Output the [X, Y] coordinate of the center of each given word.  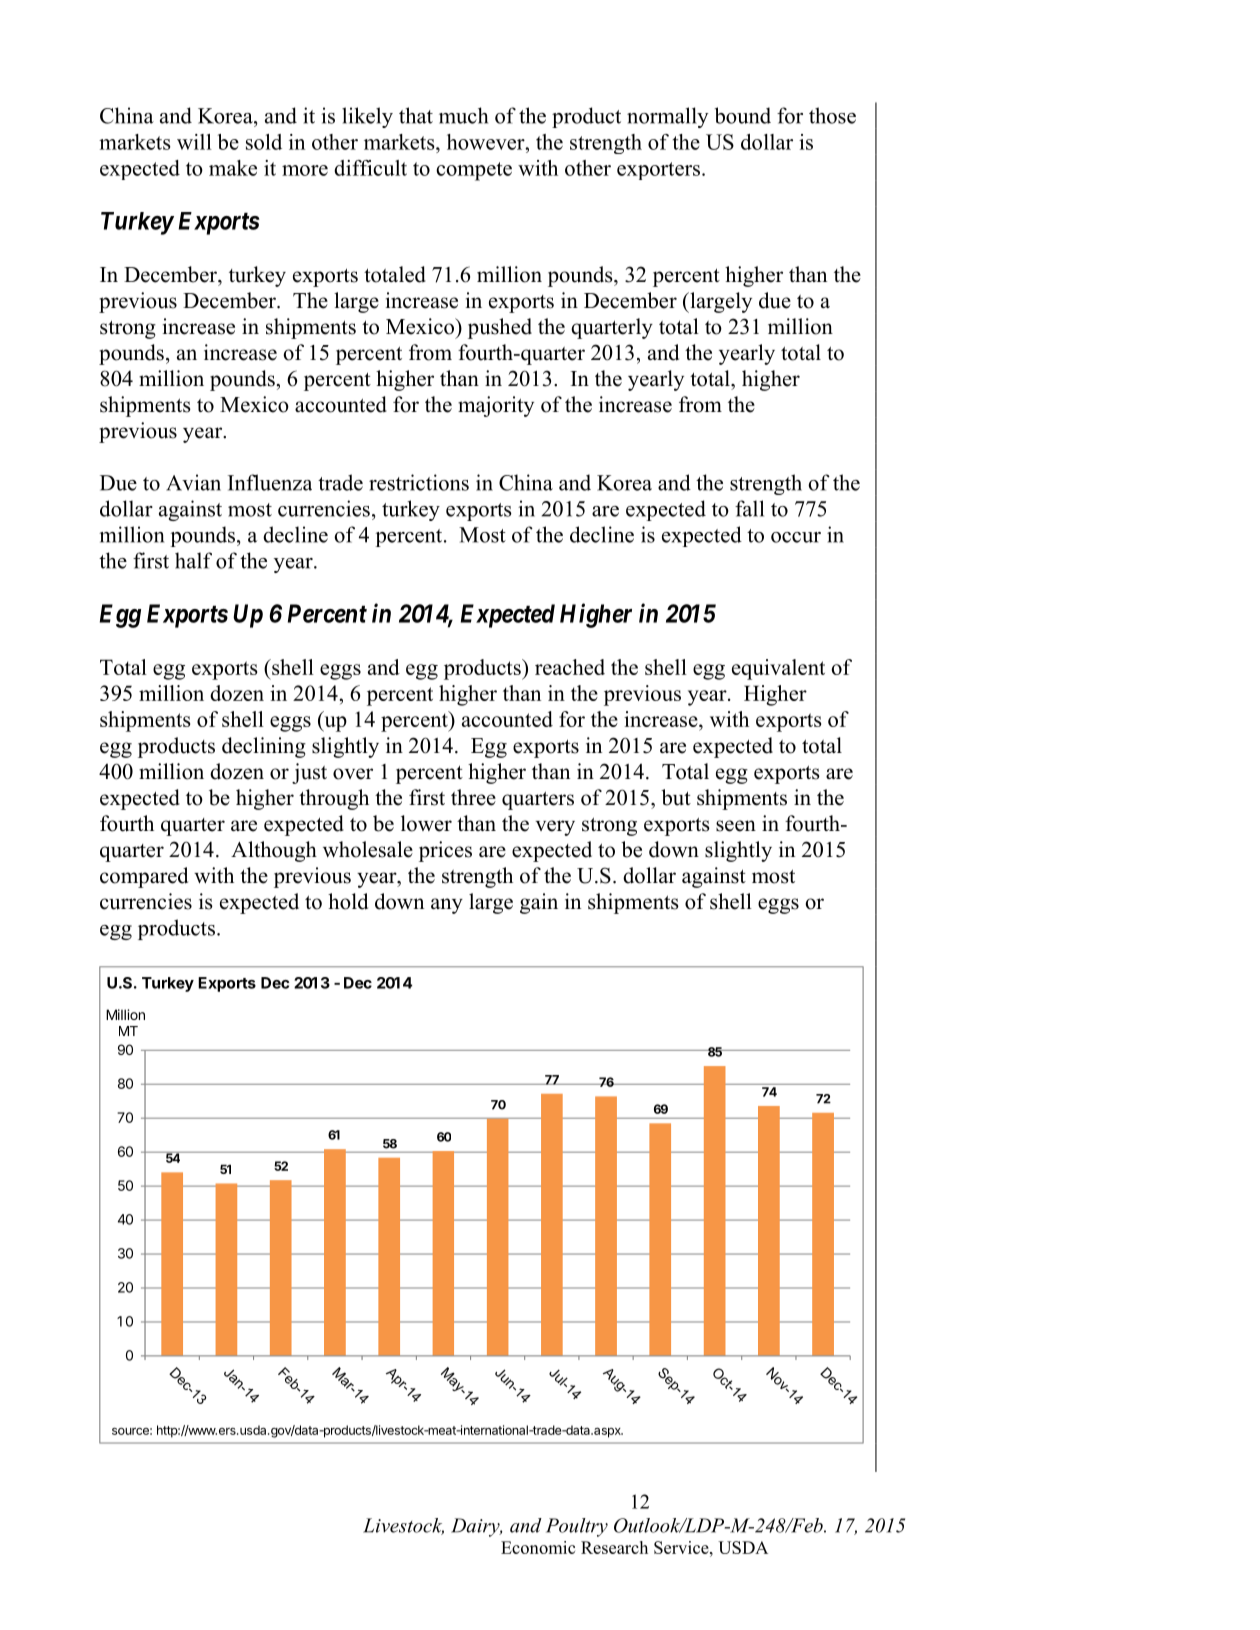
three [473, 797]
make [233, 168]
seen [736, 826]
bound [743, 115]
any [447, 906]
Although [274, 851]
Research [614, 1547]
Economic [538, 1547]
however [487, 142]
